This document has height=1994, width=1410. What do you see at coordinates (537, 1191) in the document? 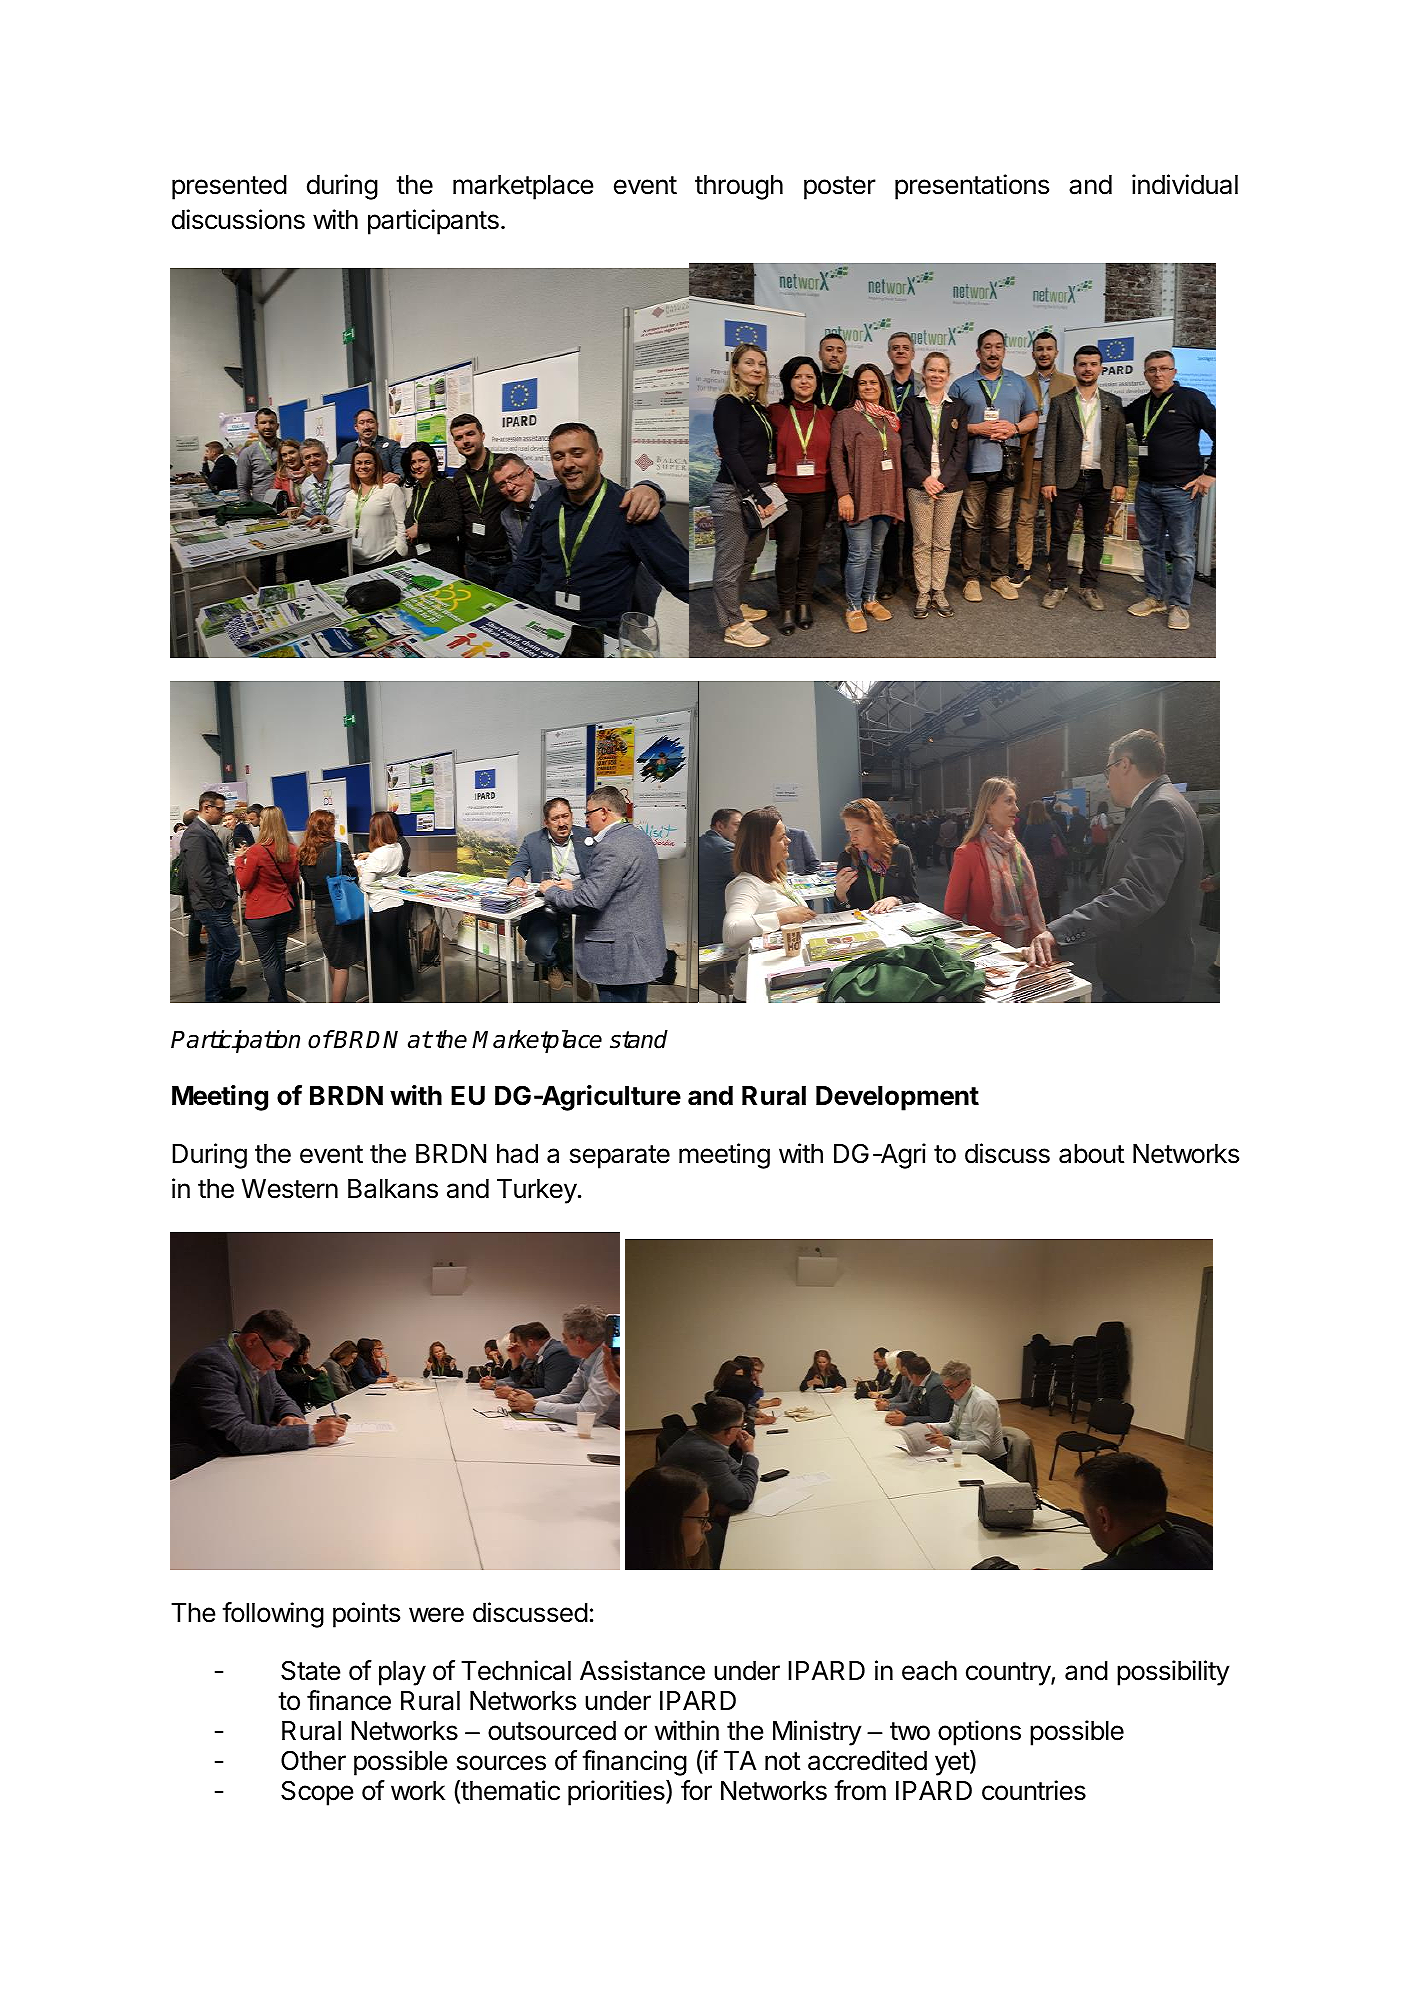
I see `Turkey` at bounding box center [537, 1191].
